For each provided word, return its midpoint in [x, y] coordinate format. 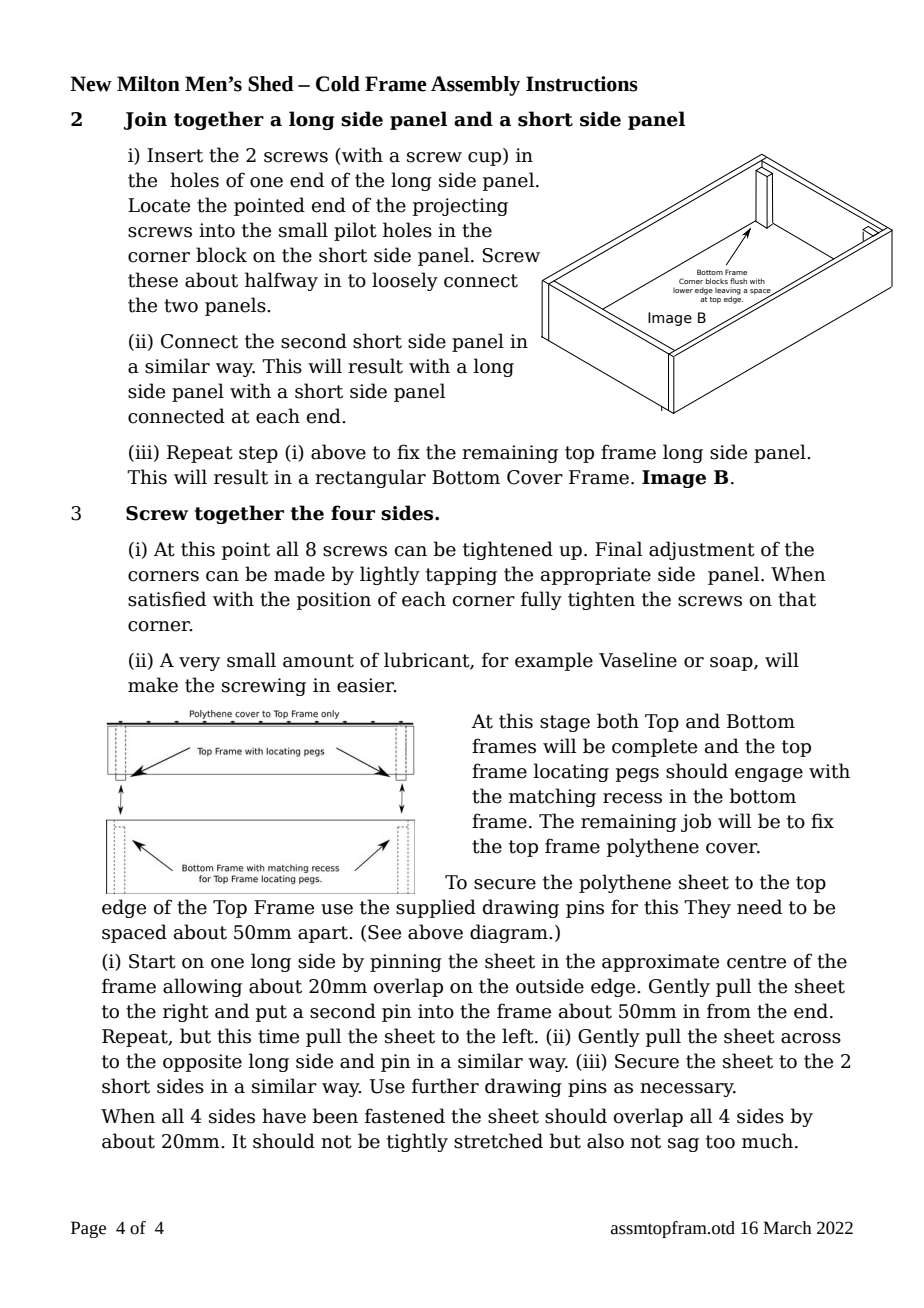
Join [145, 121]
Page [88, 1229]
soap [732, 664]
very [199, 664]
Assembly [475, 86]
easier [367, 685]
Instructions [582, 84]
